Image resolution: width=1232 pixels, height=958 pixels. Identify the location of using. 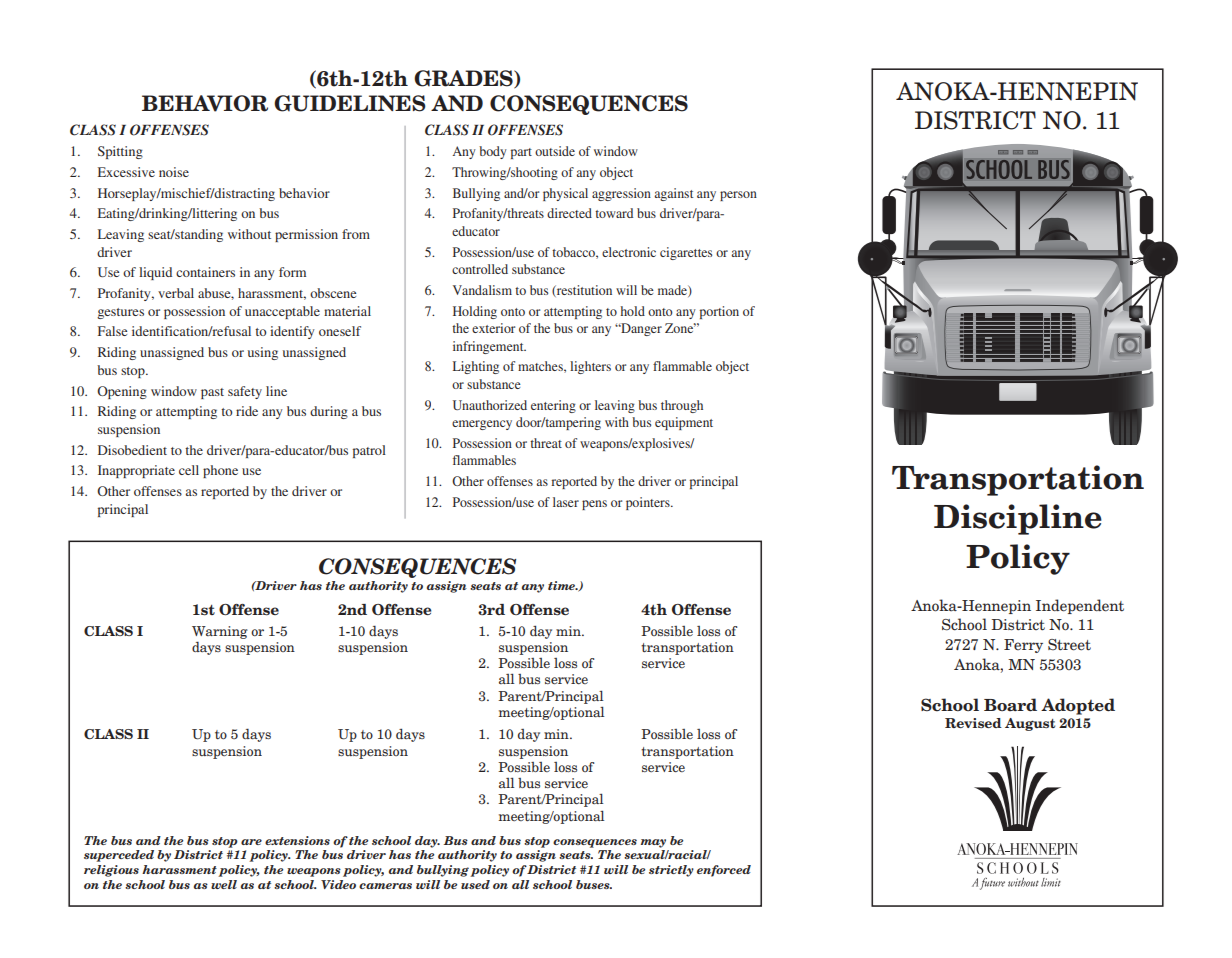
(263, 353).
